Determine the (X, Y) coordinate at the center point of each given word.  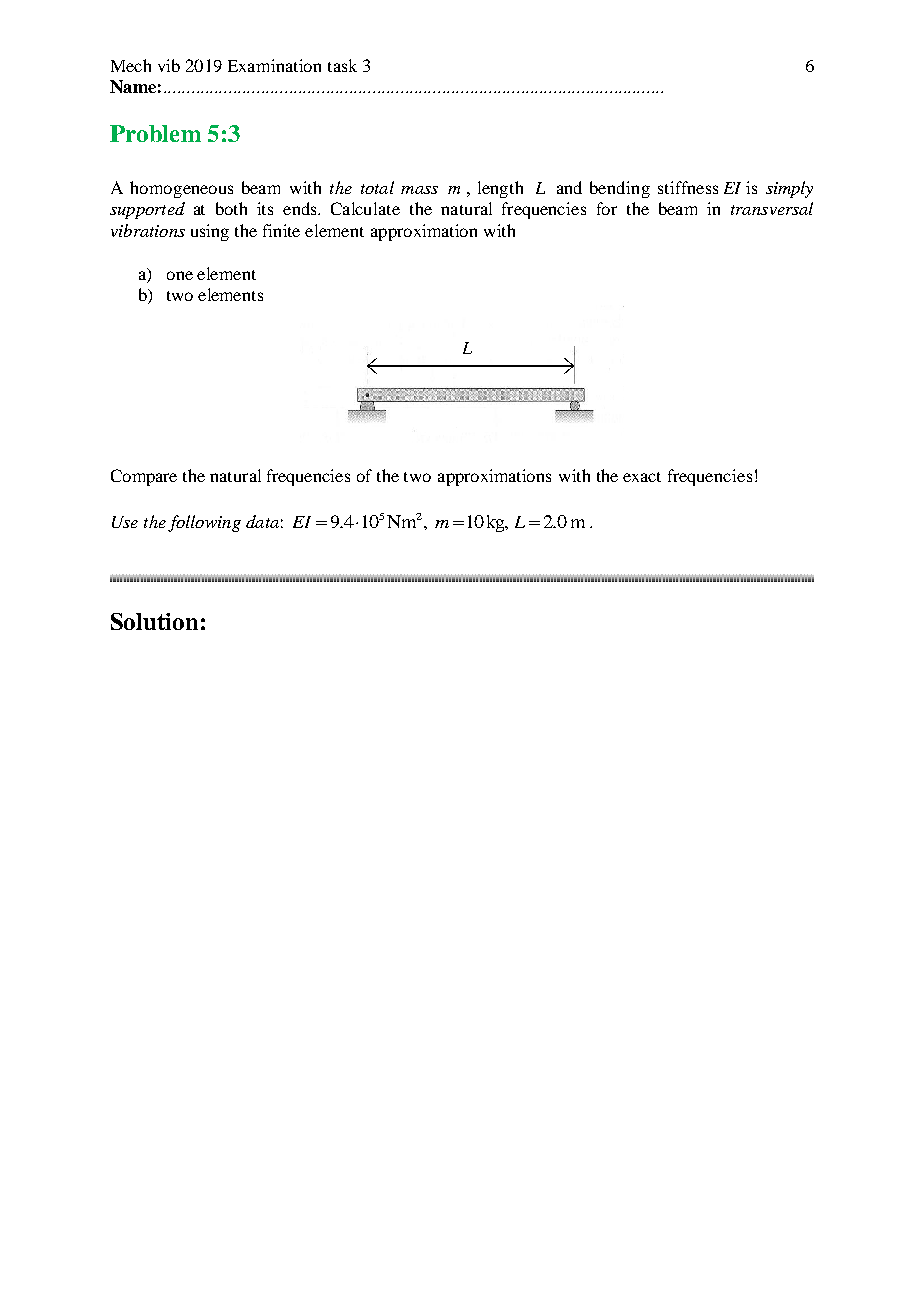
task (342, 65)
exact (642, 477)
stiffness (688, 187)
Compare (144, 477)
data (262, 521)
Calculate (365, 208)
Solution (154, 621)
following (204, 523)
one (180, 275)
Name (133, 86)
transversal (772, 208)
